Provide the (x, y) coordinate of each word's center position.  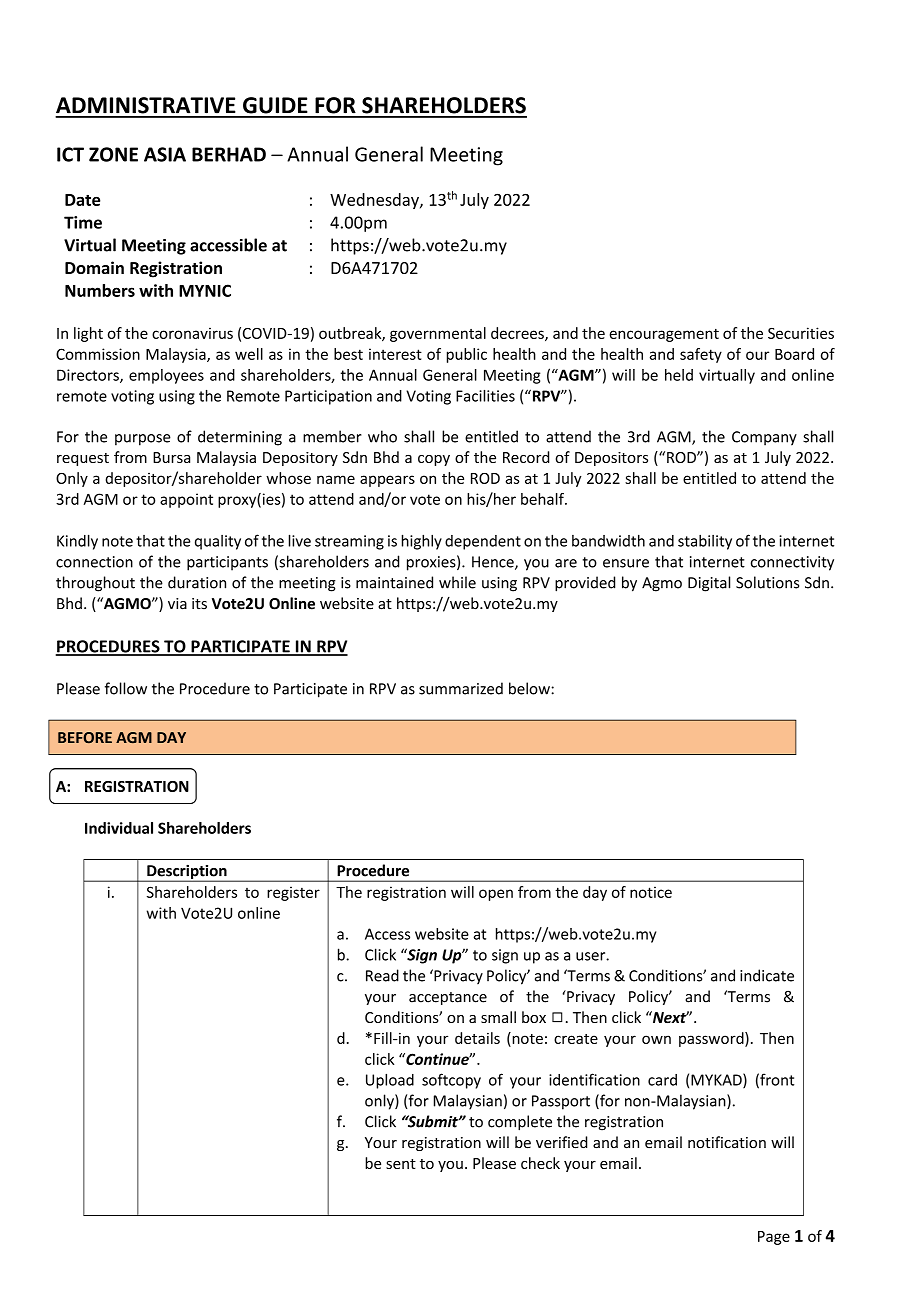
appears (387, 481)
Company (764, 438)
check (540, 1163)
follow (126, 688)
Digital (709, 584)
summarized (461, 688)
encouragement (664, 335)
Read (382, 975)
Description (187, 873)
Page (774, 1238)
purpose (143, 440)
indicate (767, 975)
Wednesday (375, 201)
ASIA (165, 154)
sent (401, 1164)
